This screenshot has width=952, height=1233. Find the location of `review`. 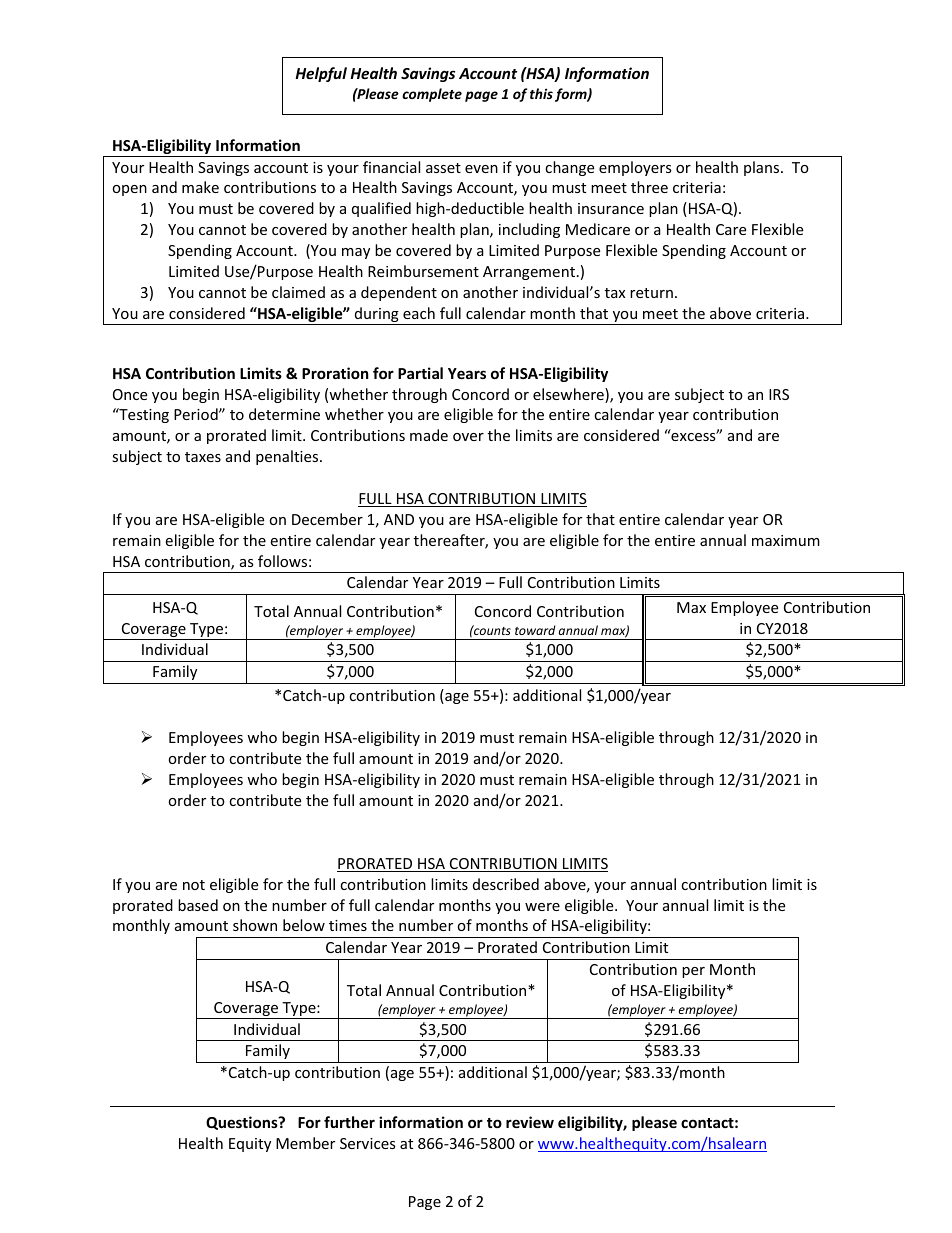

review is located at coordinates (530, 1122).
